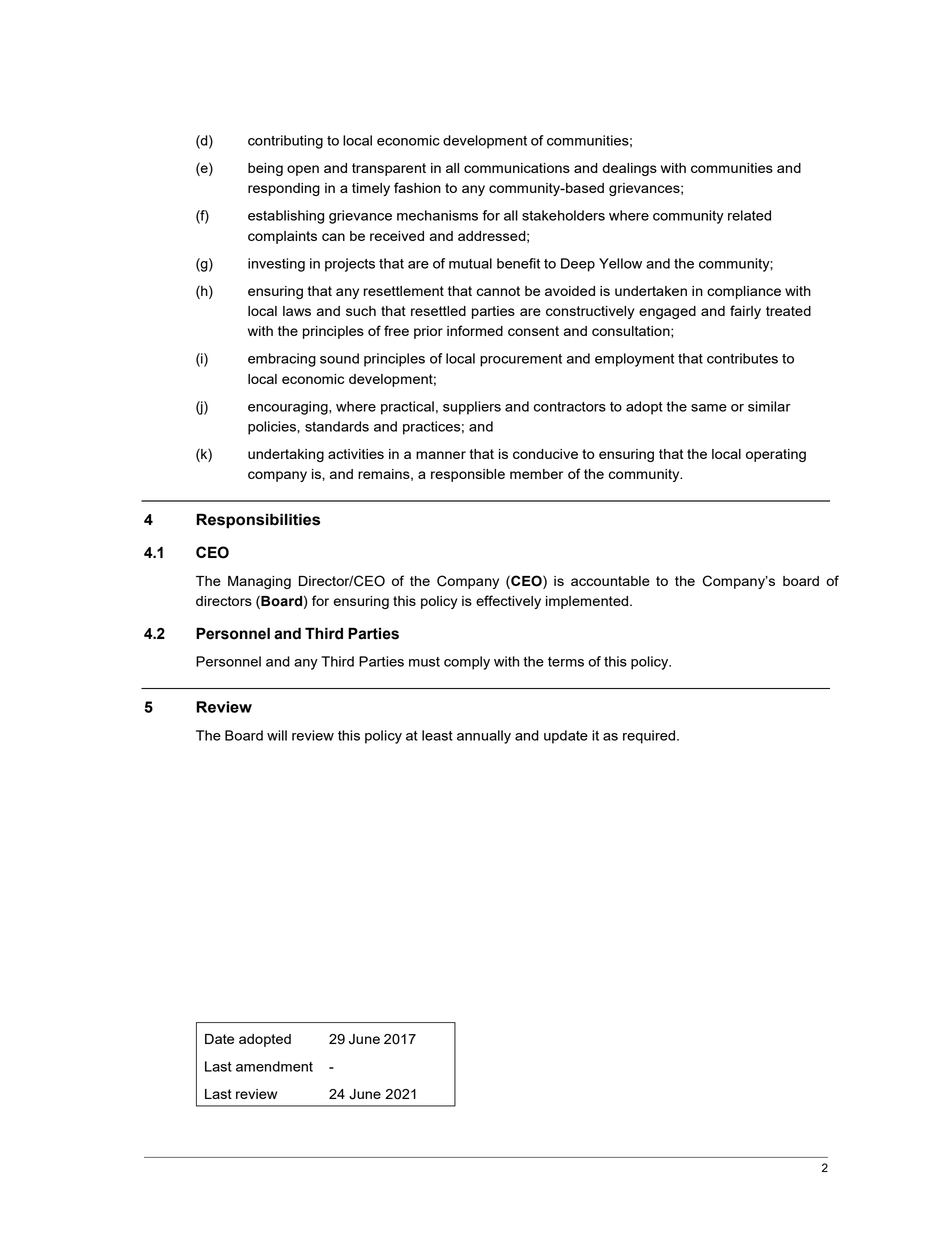 Image resolution: width=952 pixels, height=1233 pixels. What do you see at coordinates (650, 737) in the image?
I see `required` at bounding box center [650, 737].
